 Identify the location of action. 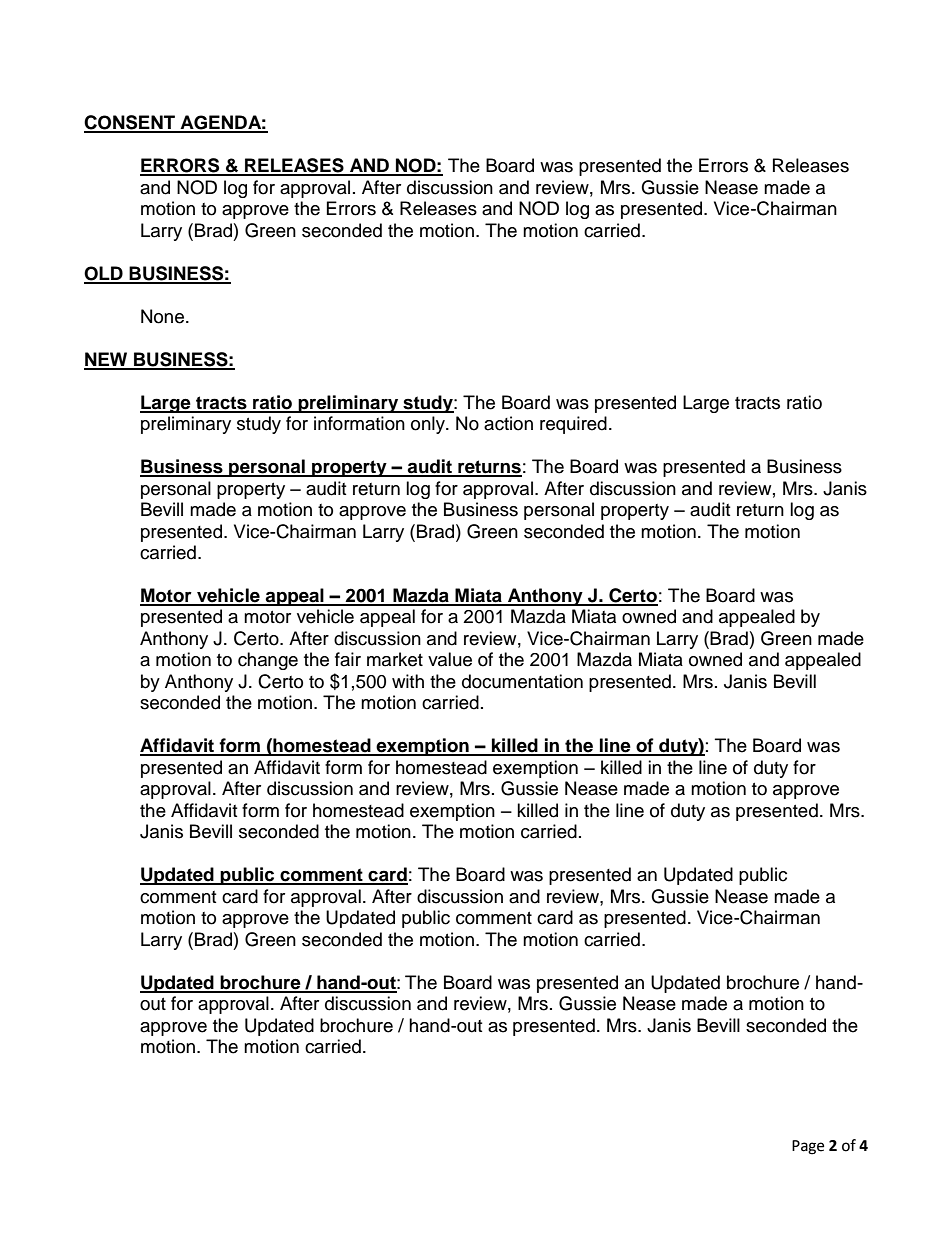
(508, 423).
